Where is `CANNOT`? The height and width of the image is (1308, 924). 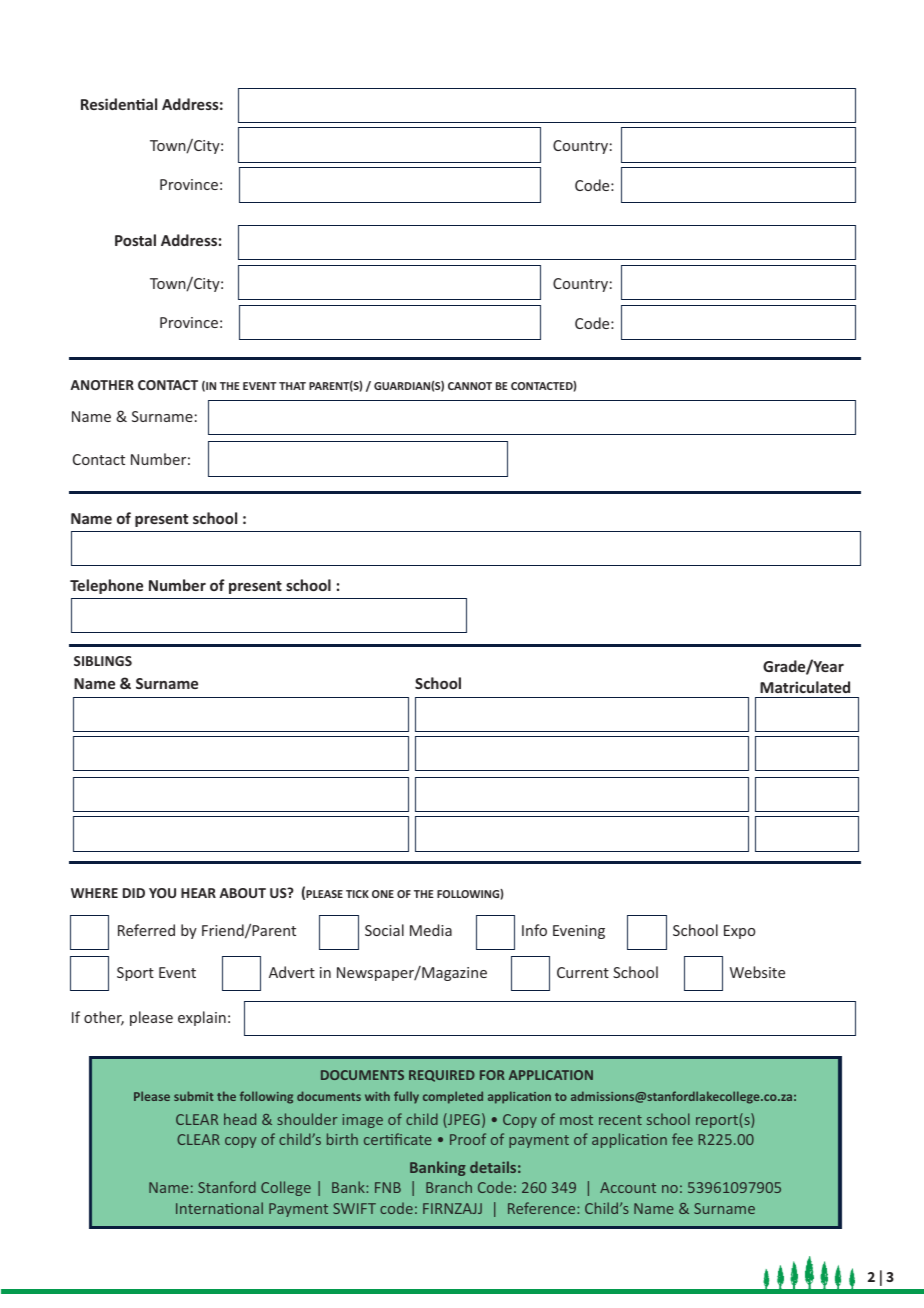 CANNOT is located at coordinates (470, 386).
